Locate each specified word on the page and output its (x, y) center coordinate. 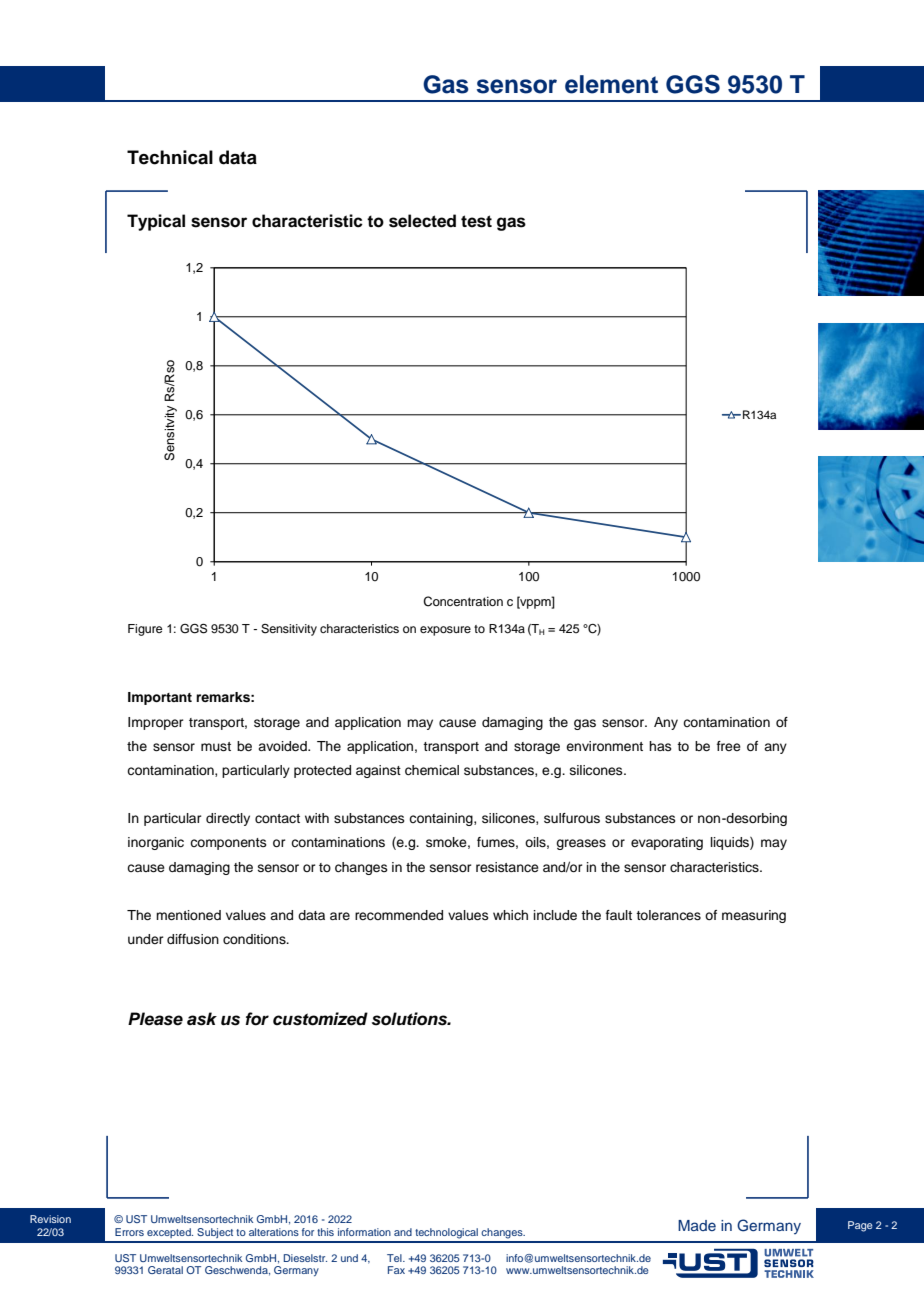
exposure (445, 631)
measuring (754, 916)
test (476, 221)
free (729, 746)
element (611, 84)
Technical (170, 157)
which (510, 915)
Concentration (463, 601)
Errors (129, 1232)
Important (160, 698)
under (146, 939)
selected (422, 221)
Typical (156, 222)
